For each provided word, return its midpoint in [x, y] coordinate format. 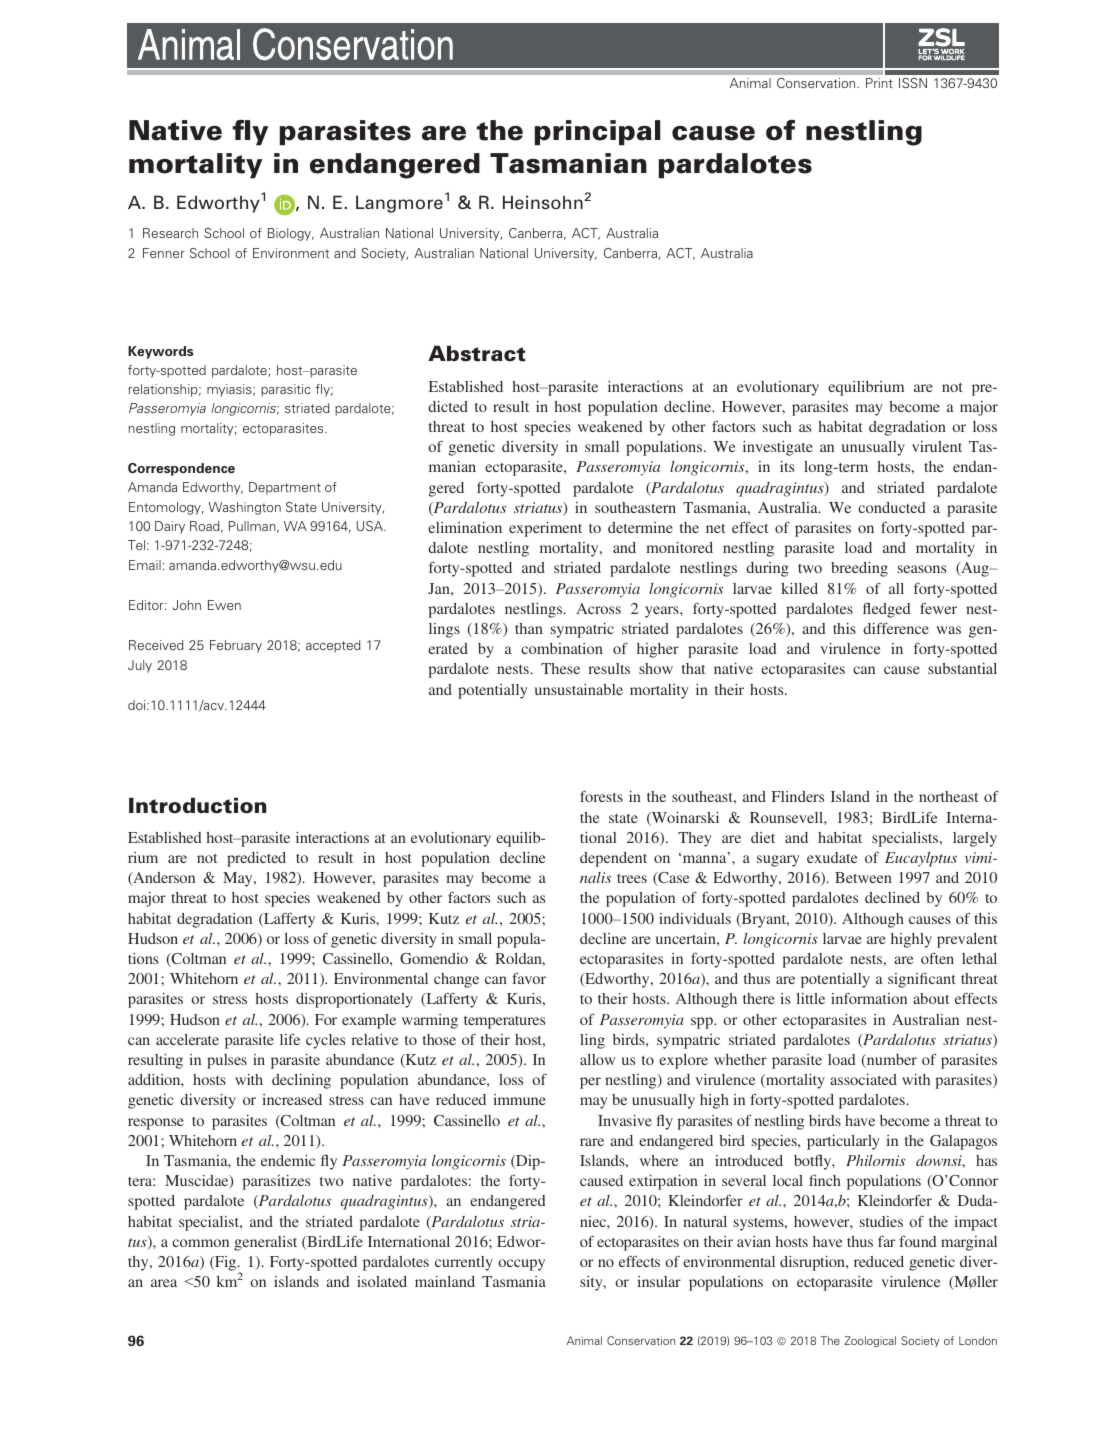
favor [529, 978]
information [869, 998]
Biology [291, 234]
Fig [226, 1265]
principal [597, 133]
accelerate [187, 1039]
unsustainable [579, 689]
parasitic [285, 390]
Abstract [476, 353]
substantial [962, 668]
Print [879, 83]
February [236, 646]
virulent [937, 446]
